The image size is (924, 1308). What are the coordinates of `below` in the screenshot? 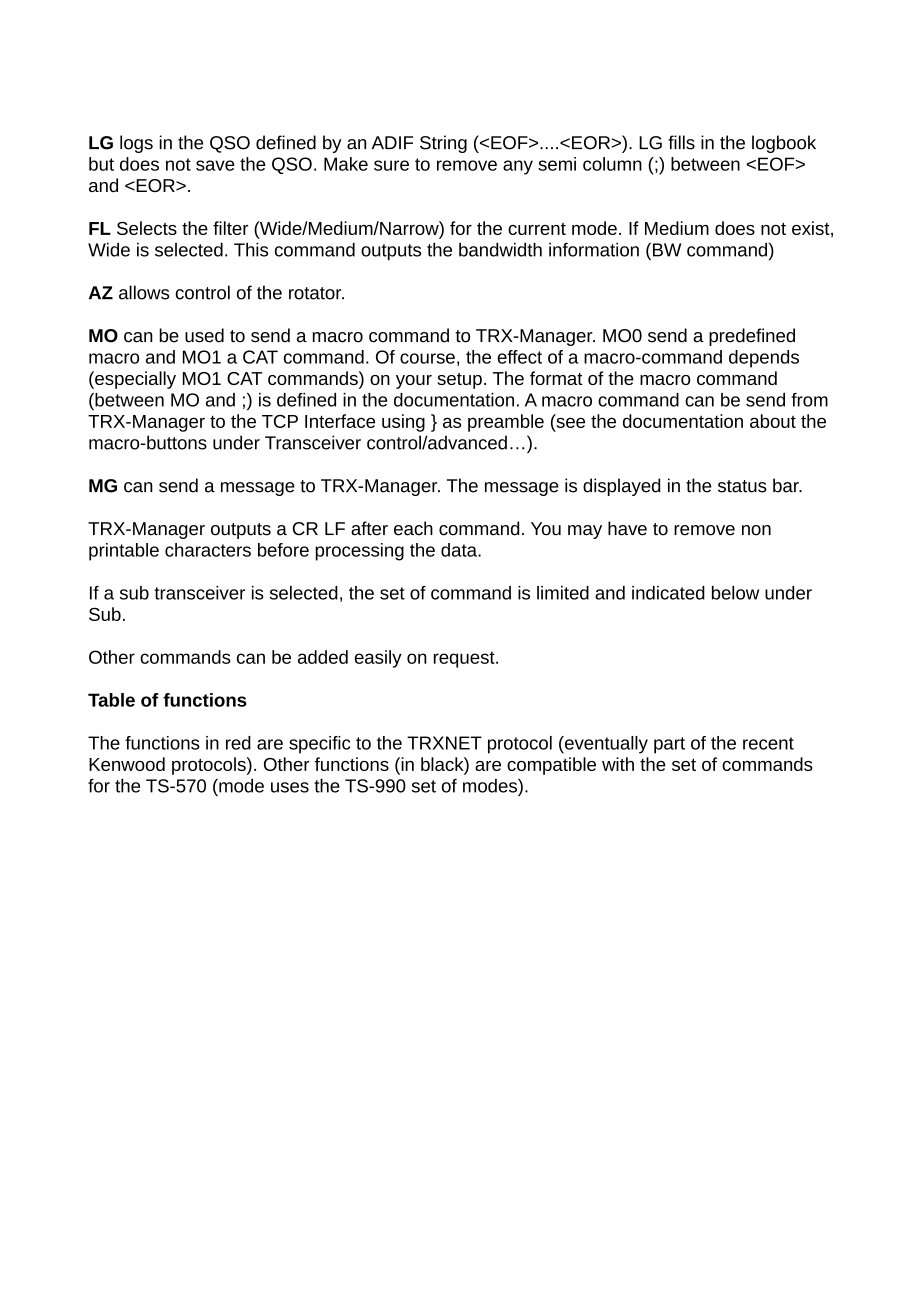 It's located at (735, 593).
